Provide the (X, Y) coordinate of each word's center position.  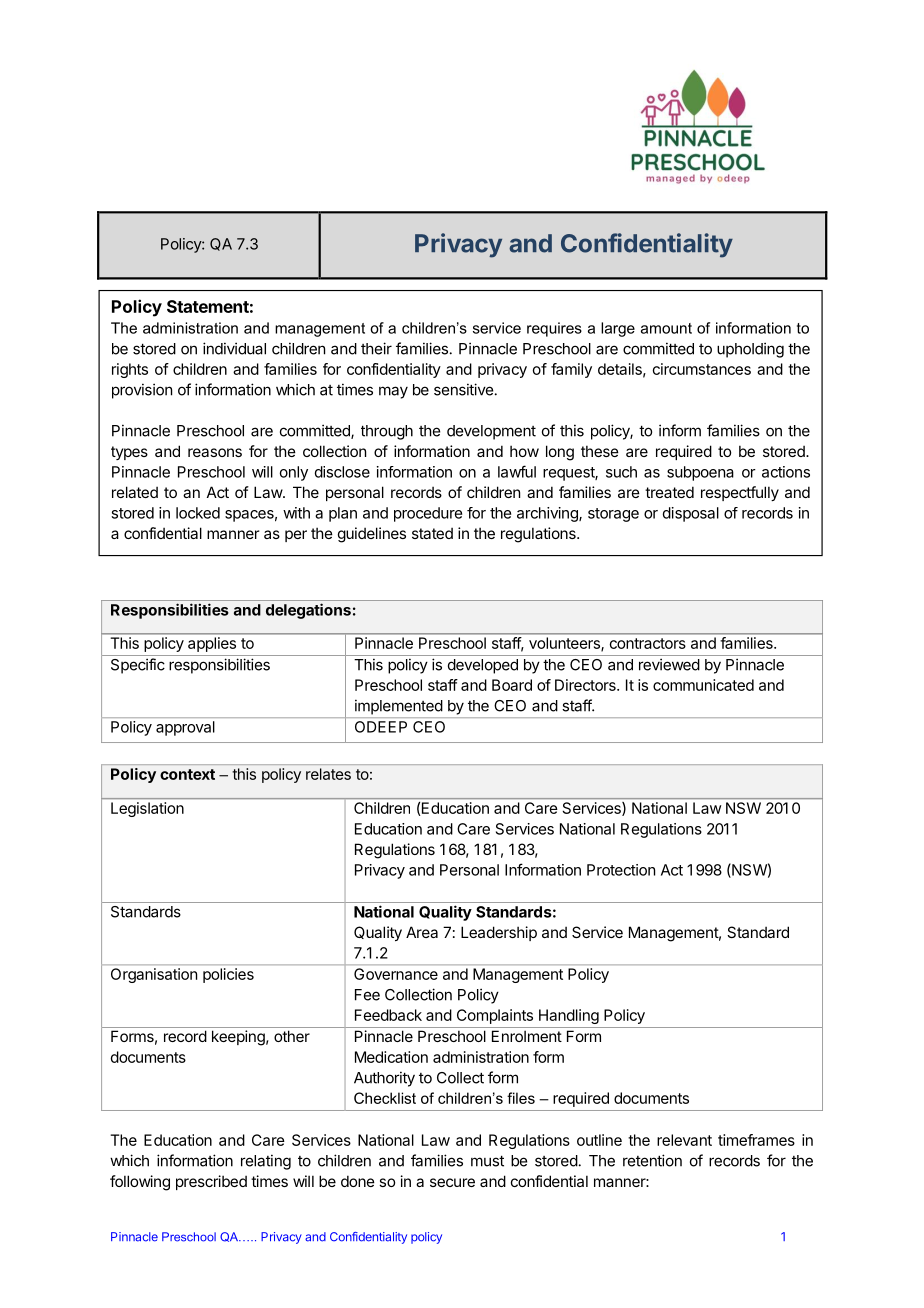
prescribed (211, 1182)
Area (422, 932)
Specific (138, 666)
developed (483, 666)
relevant (684, 1140)
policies (228, 975)
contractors (648, 643)
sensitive (463, 389)
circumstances (702, 369)
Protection (621, 870)
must (487, 1161)
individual (234, 348)
